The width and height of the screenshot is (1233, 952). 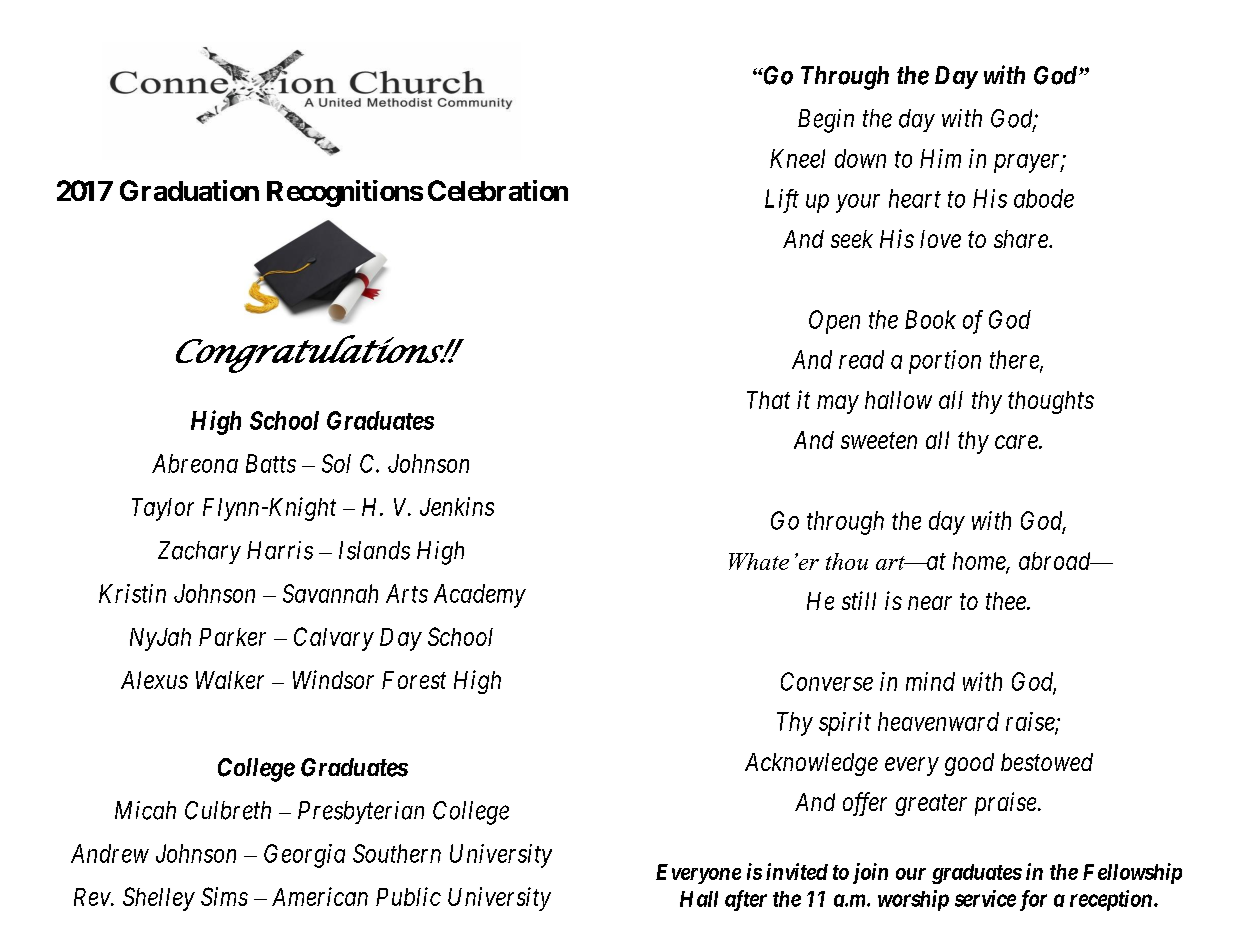 I want to click on Parker, so click(x=232, y=637).
